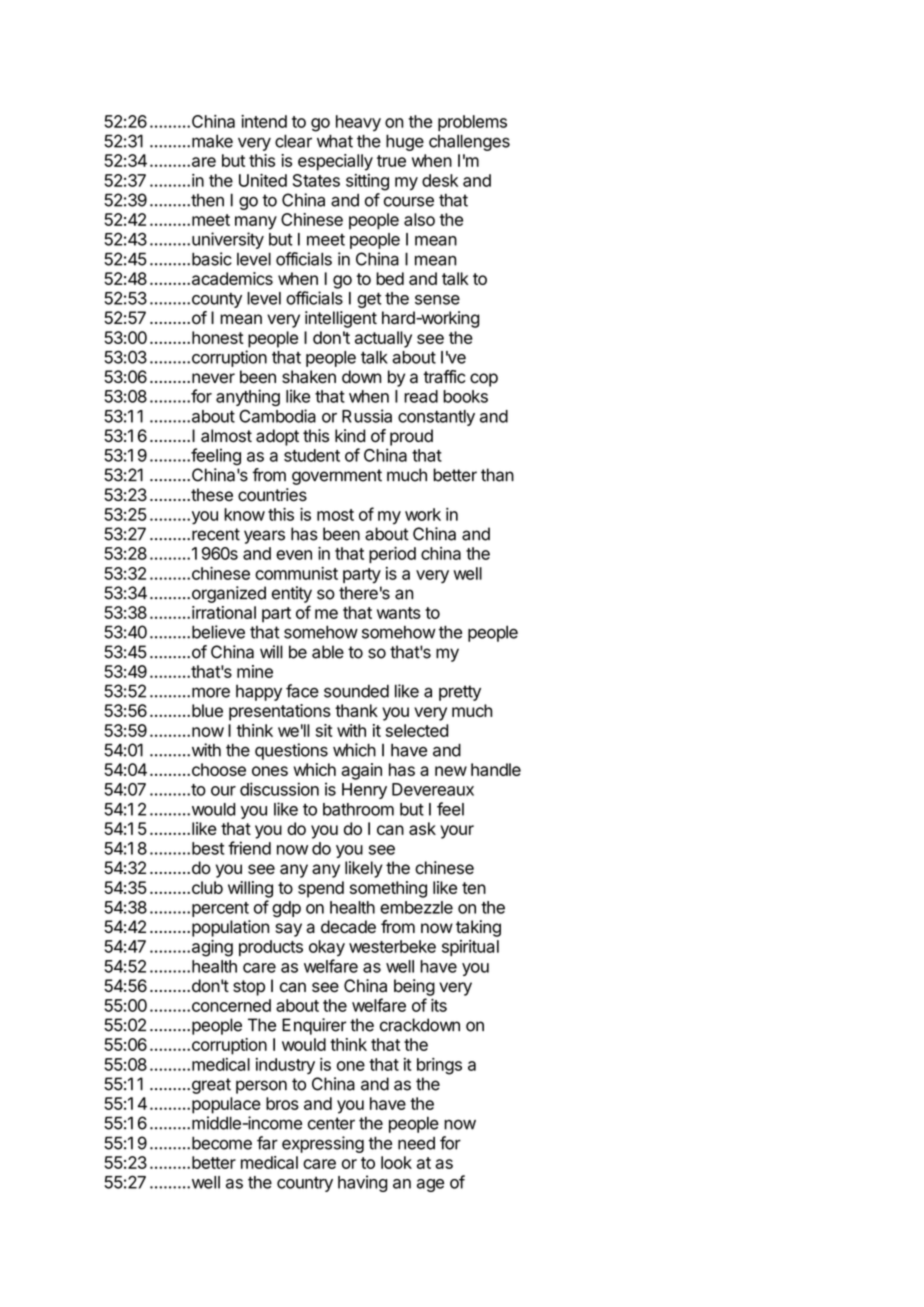 The height and width of the page is (1307, 924). Describe the element at coordinates (367, 182) in the page. I see `sitting` at that location.
